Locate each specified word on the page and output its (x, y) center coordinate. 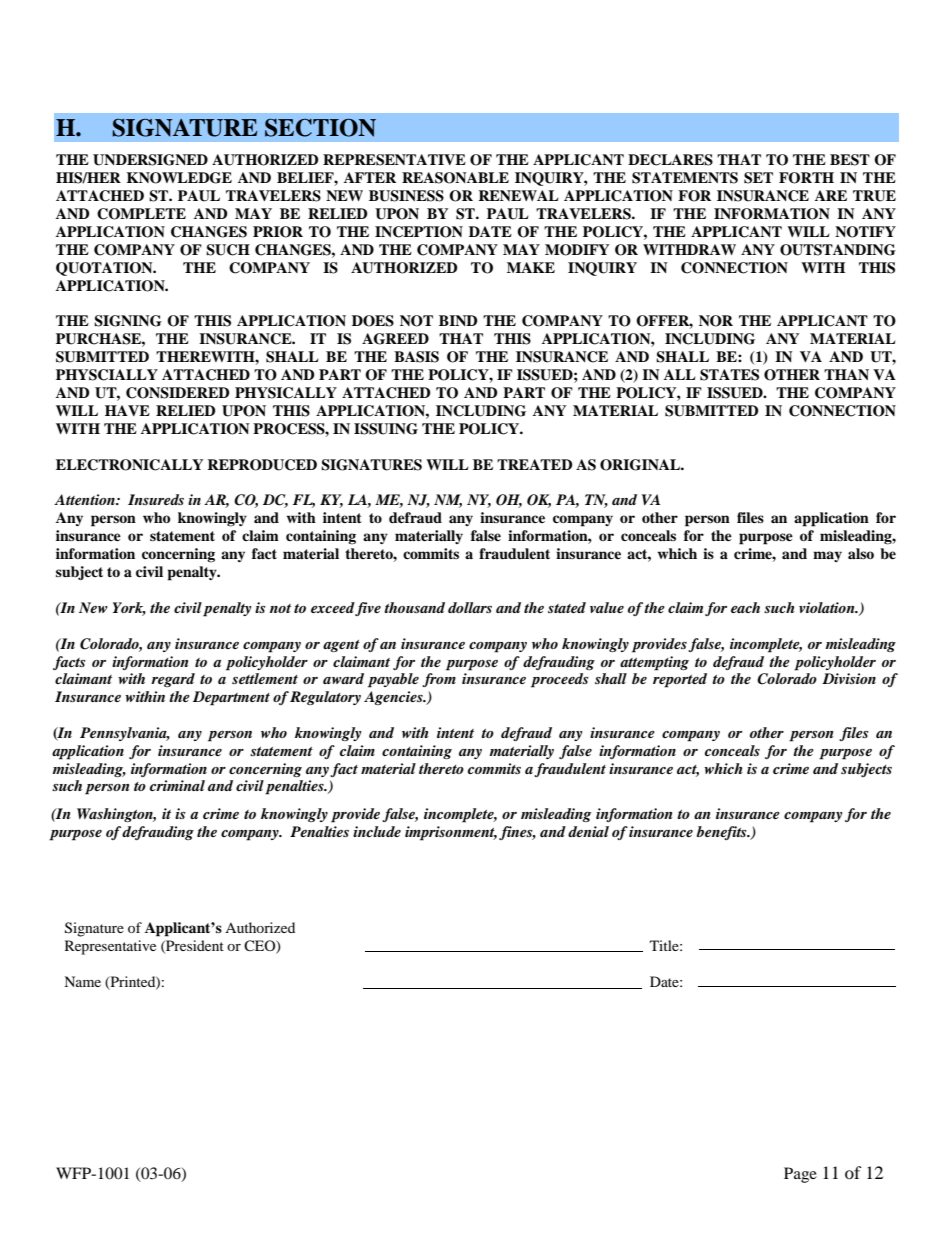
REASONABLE (455, 178)
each (745, 607)
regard (173, 680)
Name (82, 981)
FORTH (806, 178)
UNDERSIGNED (150, 160)
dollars (470, 607)
